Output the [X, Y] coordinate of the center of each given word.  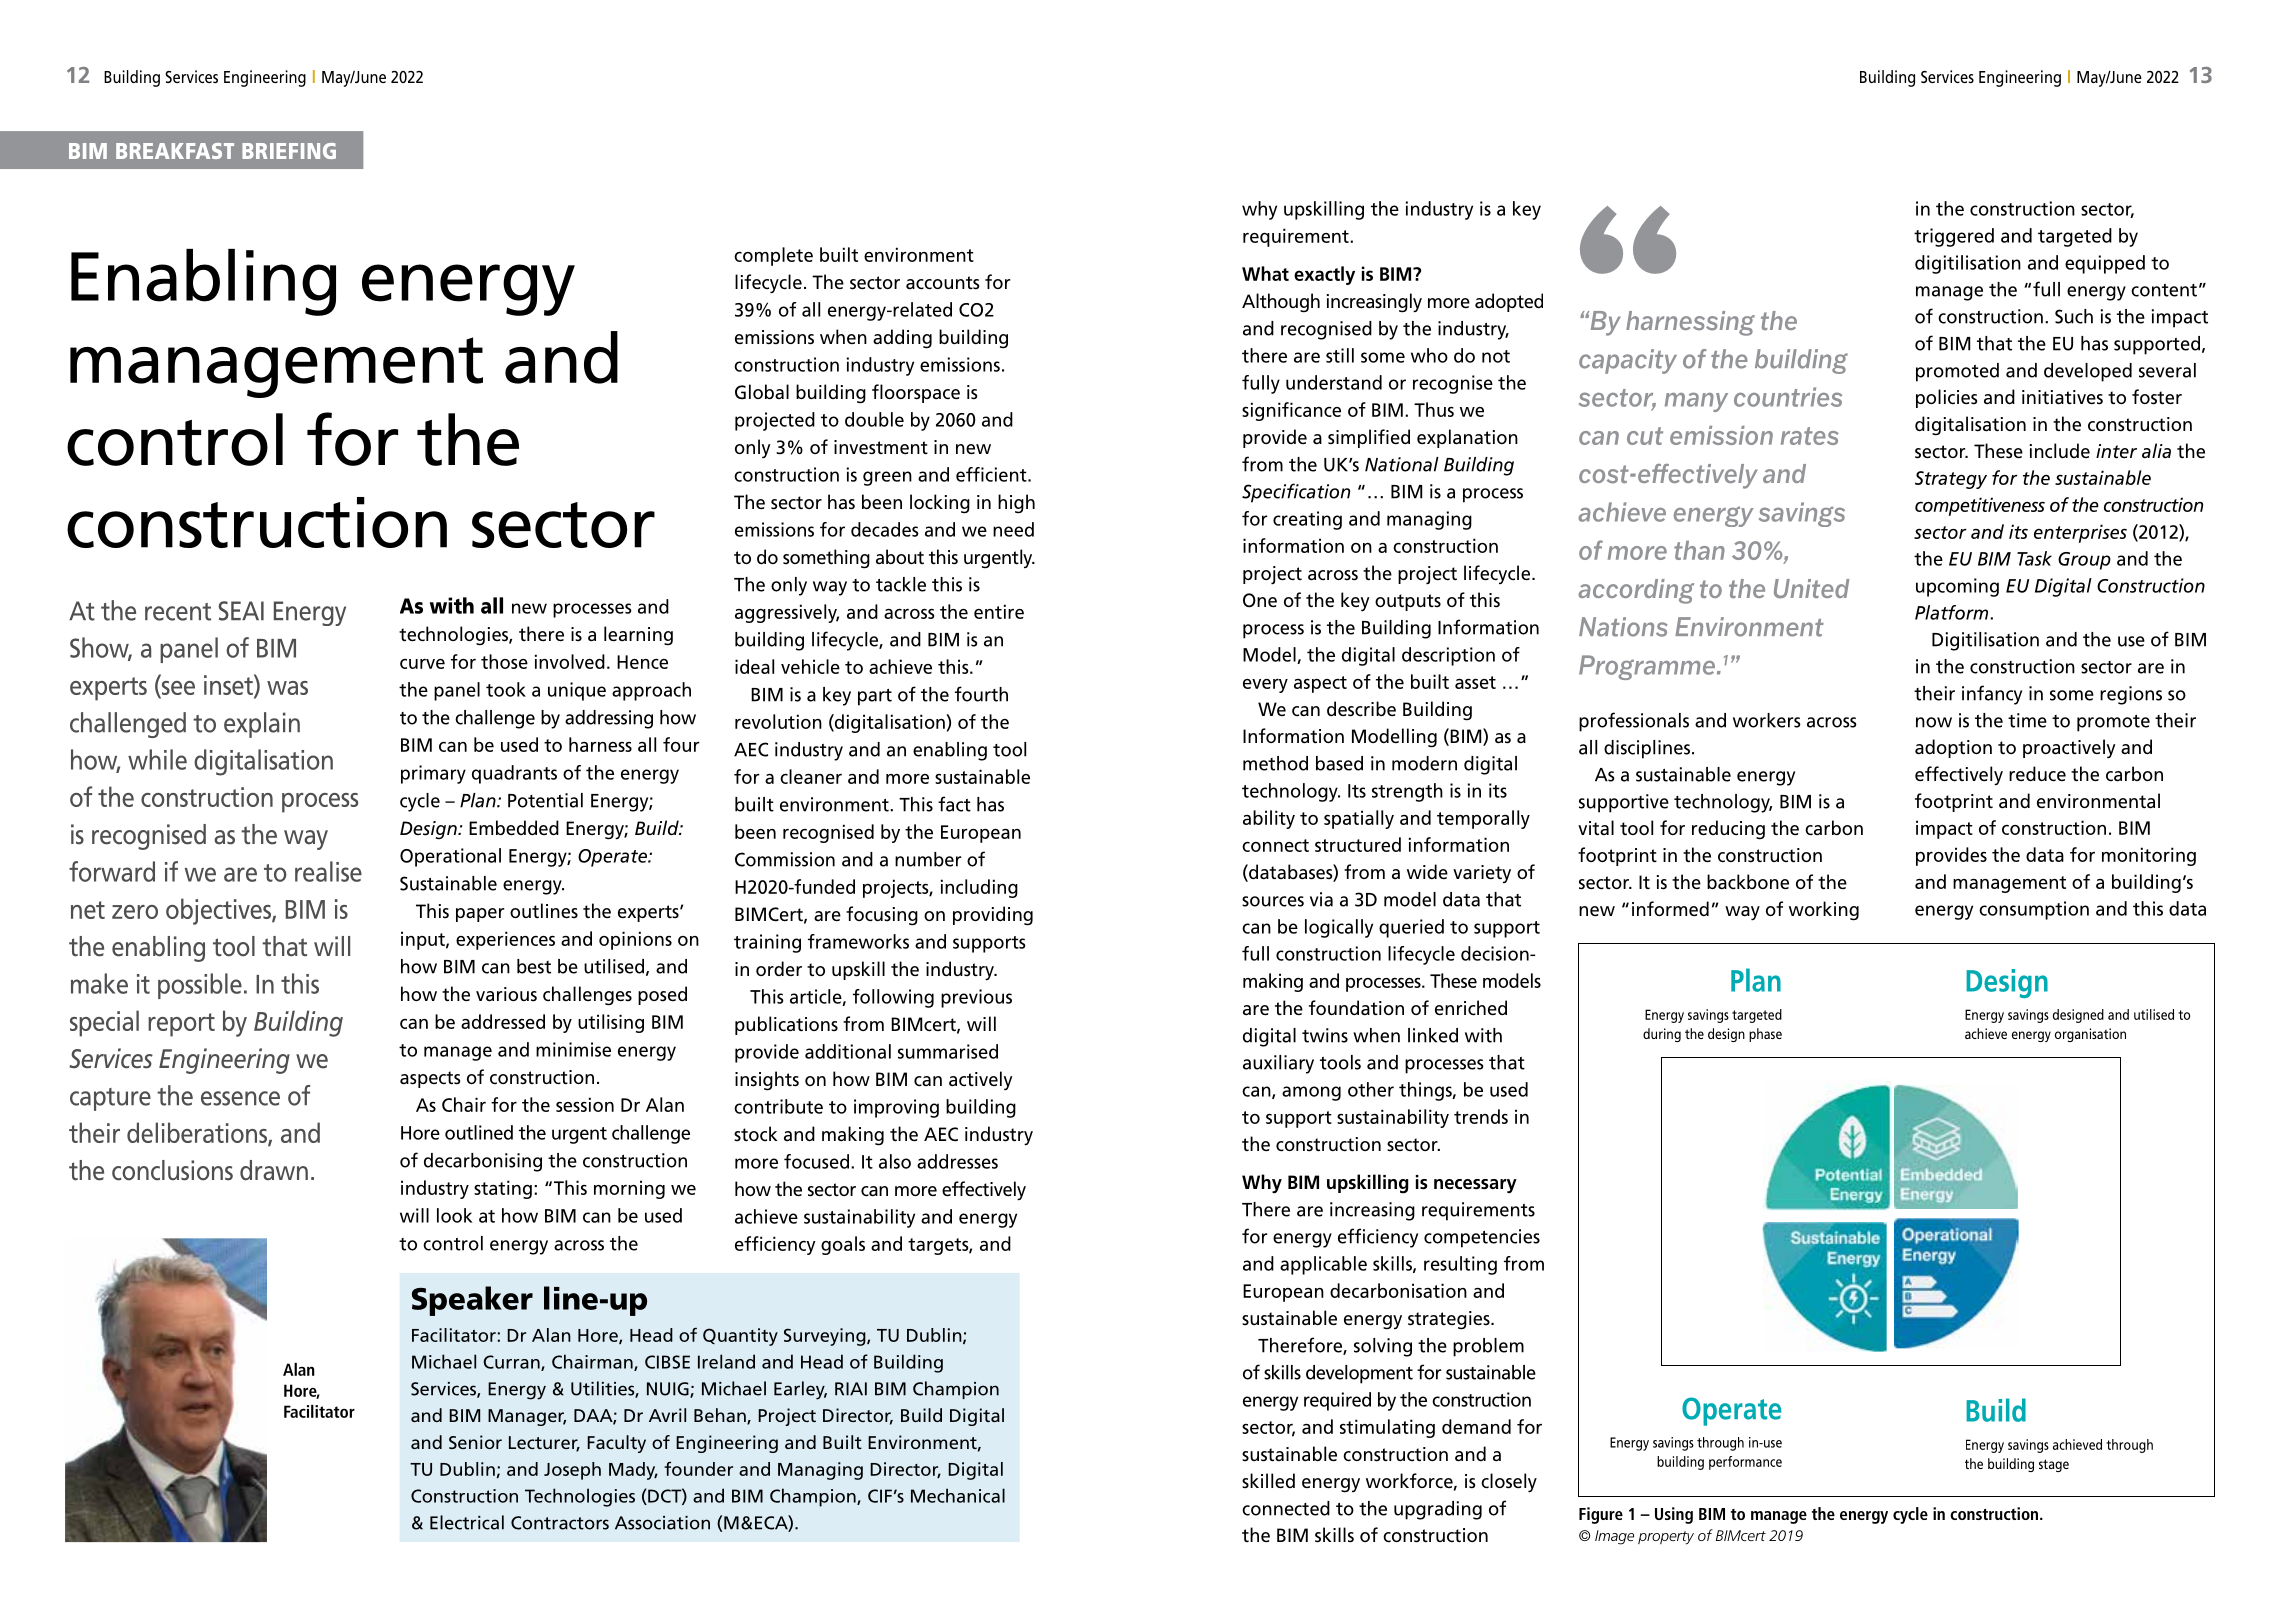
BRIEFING [289, 151]
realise [328, 871]
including [979, 888]
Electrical [467, 1522]
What [1265, 273]
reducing [1728, 830]
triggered [1954, 237]
